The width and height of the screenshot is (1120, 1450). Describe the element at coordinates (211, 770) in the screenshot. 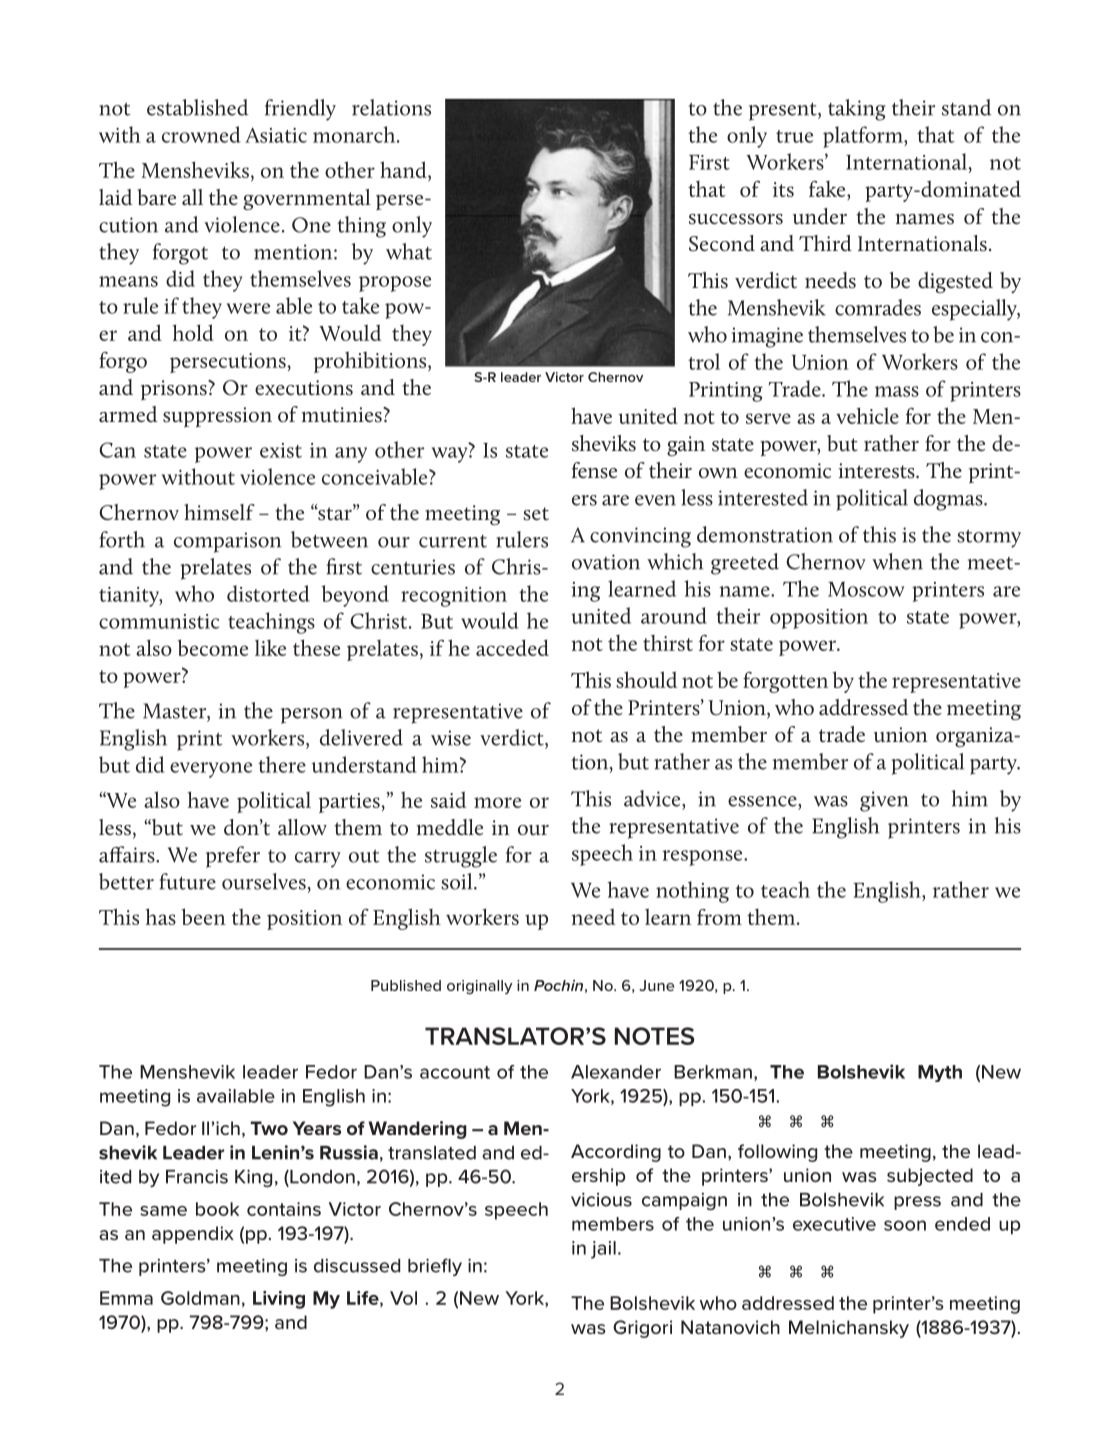

I see `everyone` at that location.
